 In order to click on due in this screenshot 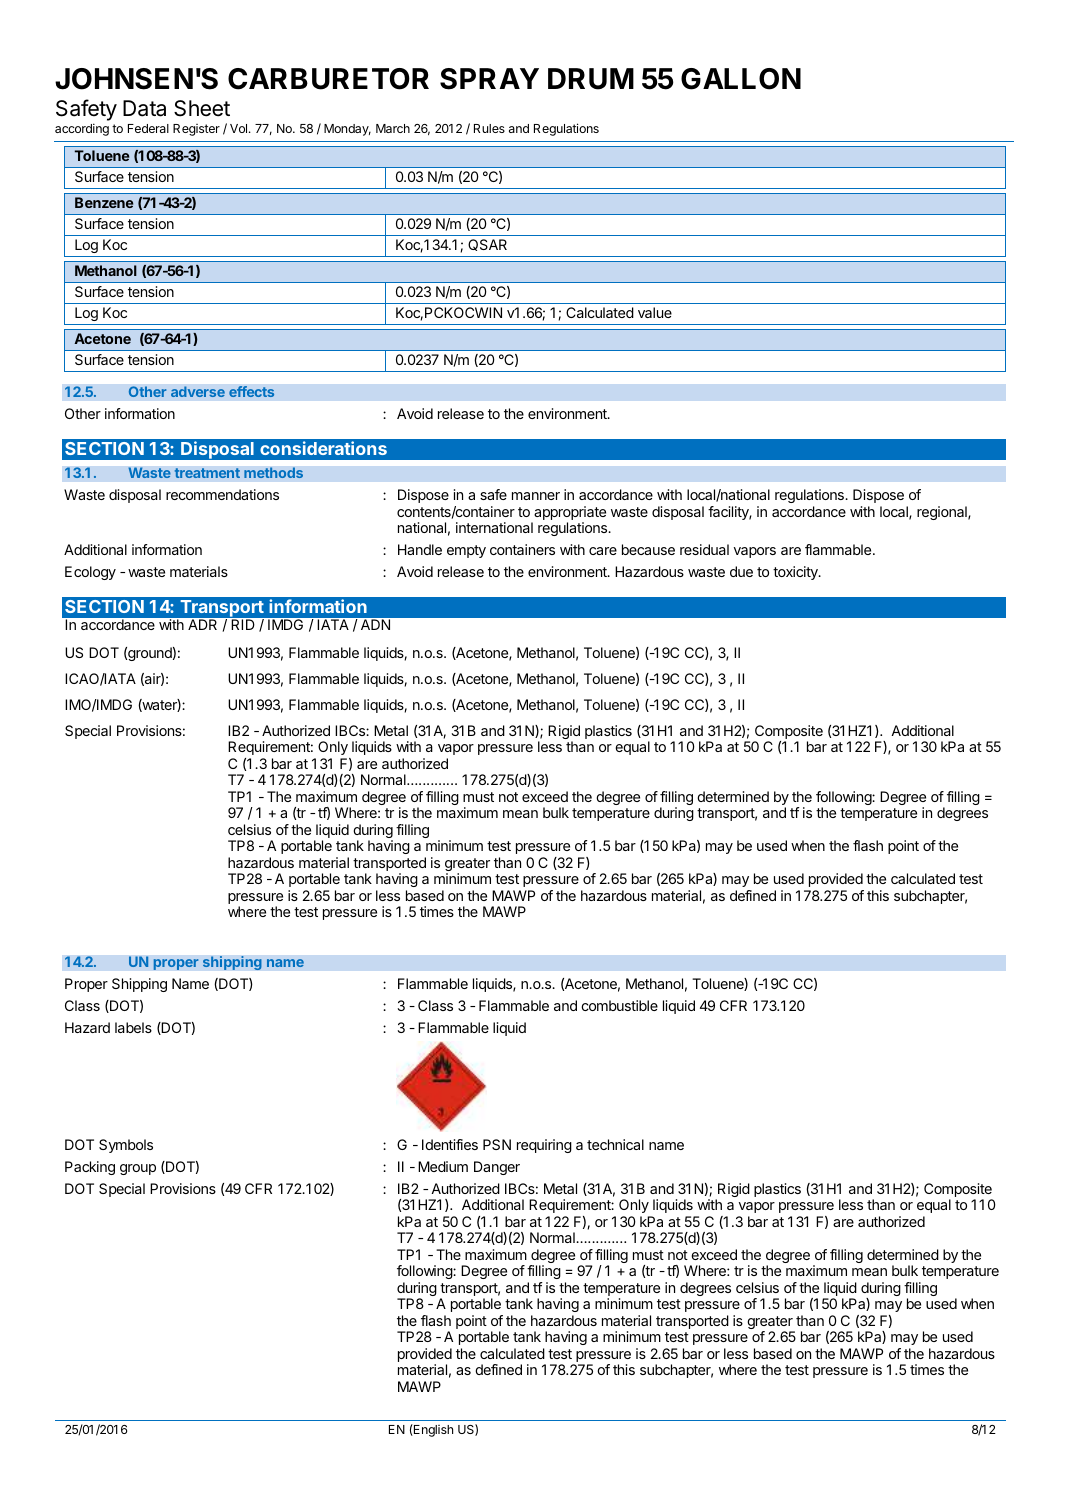, I will do `click(741, 571)`.
